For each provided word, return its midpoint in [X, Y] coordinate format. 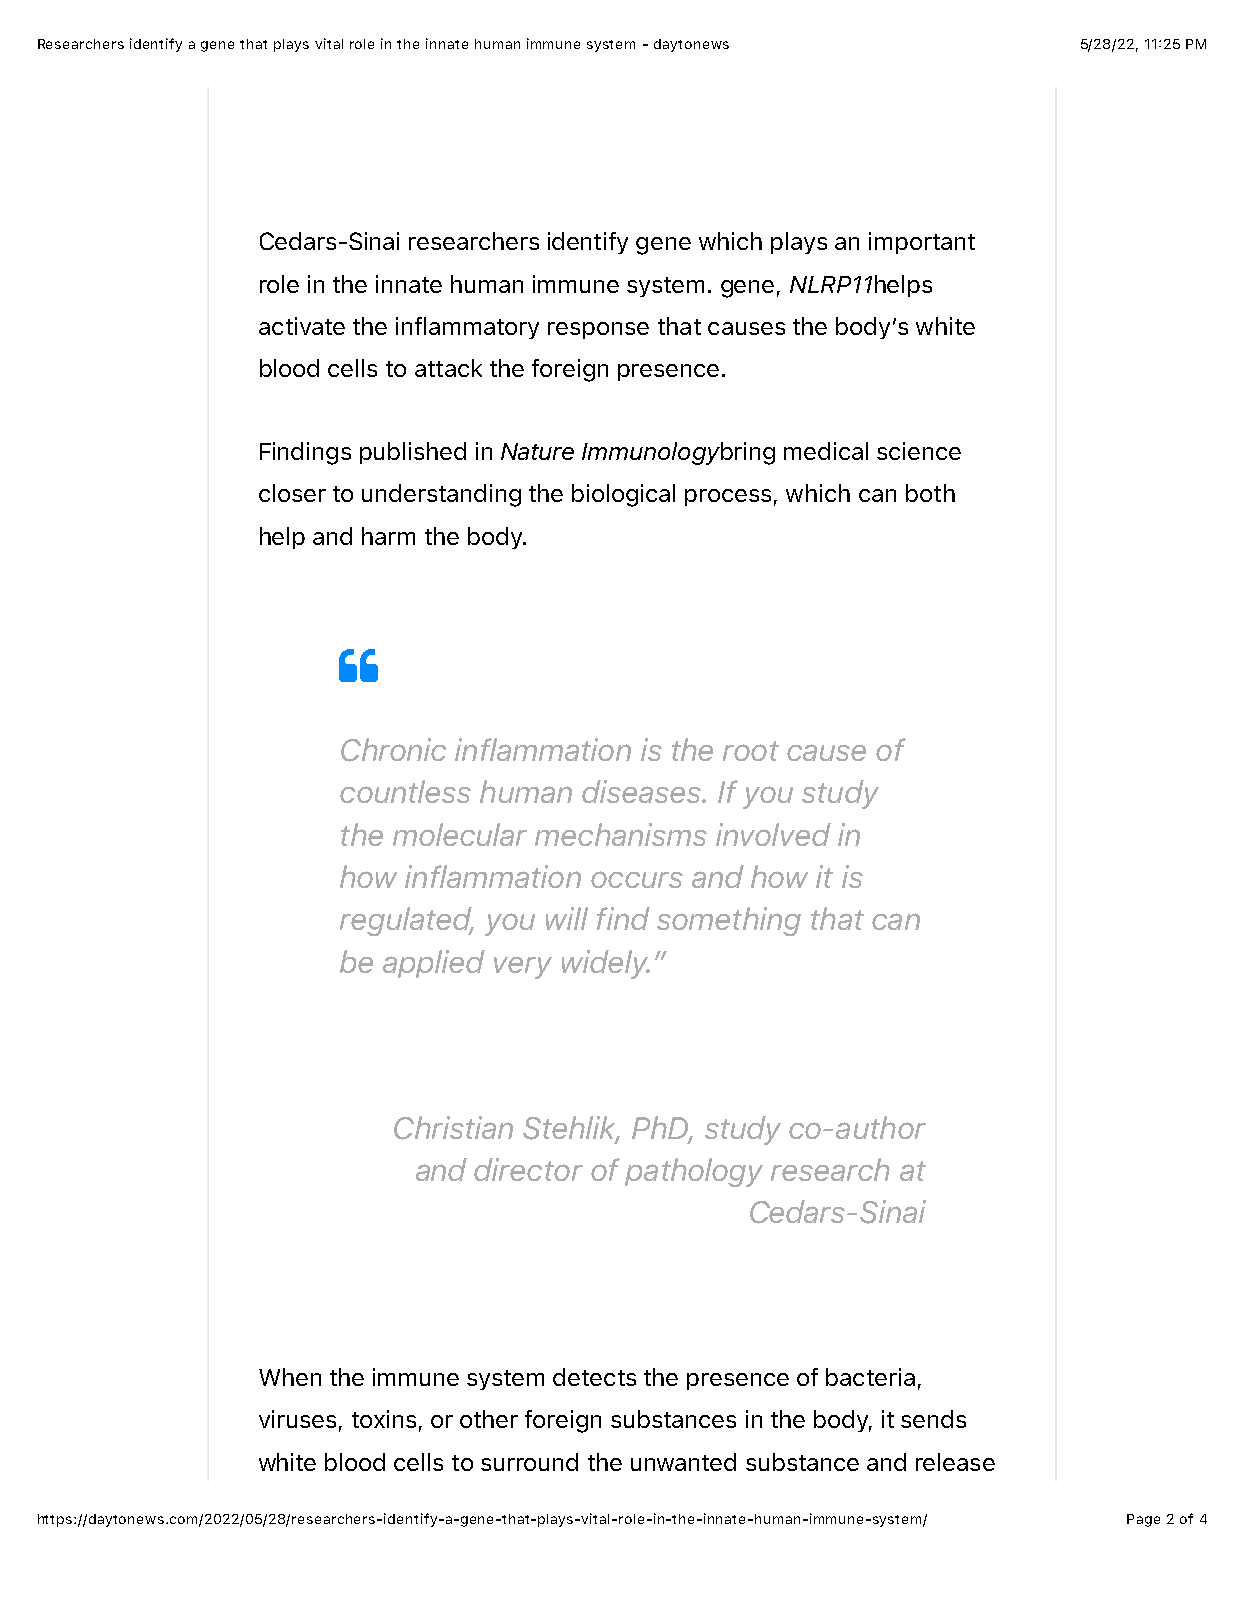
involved [773, 834]
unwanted [683, 1462]
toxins [384, 1419]
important [922, 243]
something [729, 921]
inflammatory [467, 328]
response [598, 330]
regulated [407, 921]
